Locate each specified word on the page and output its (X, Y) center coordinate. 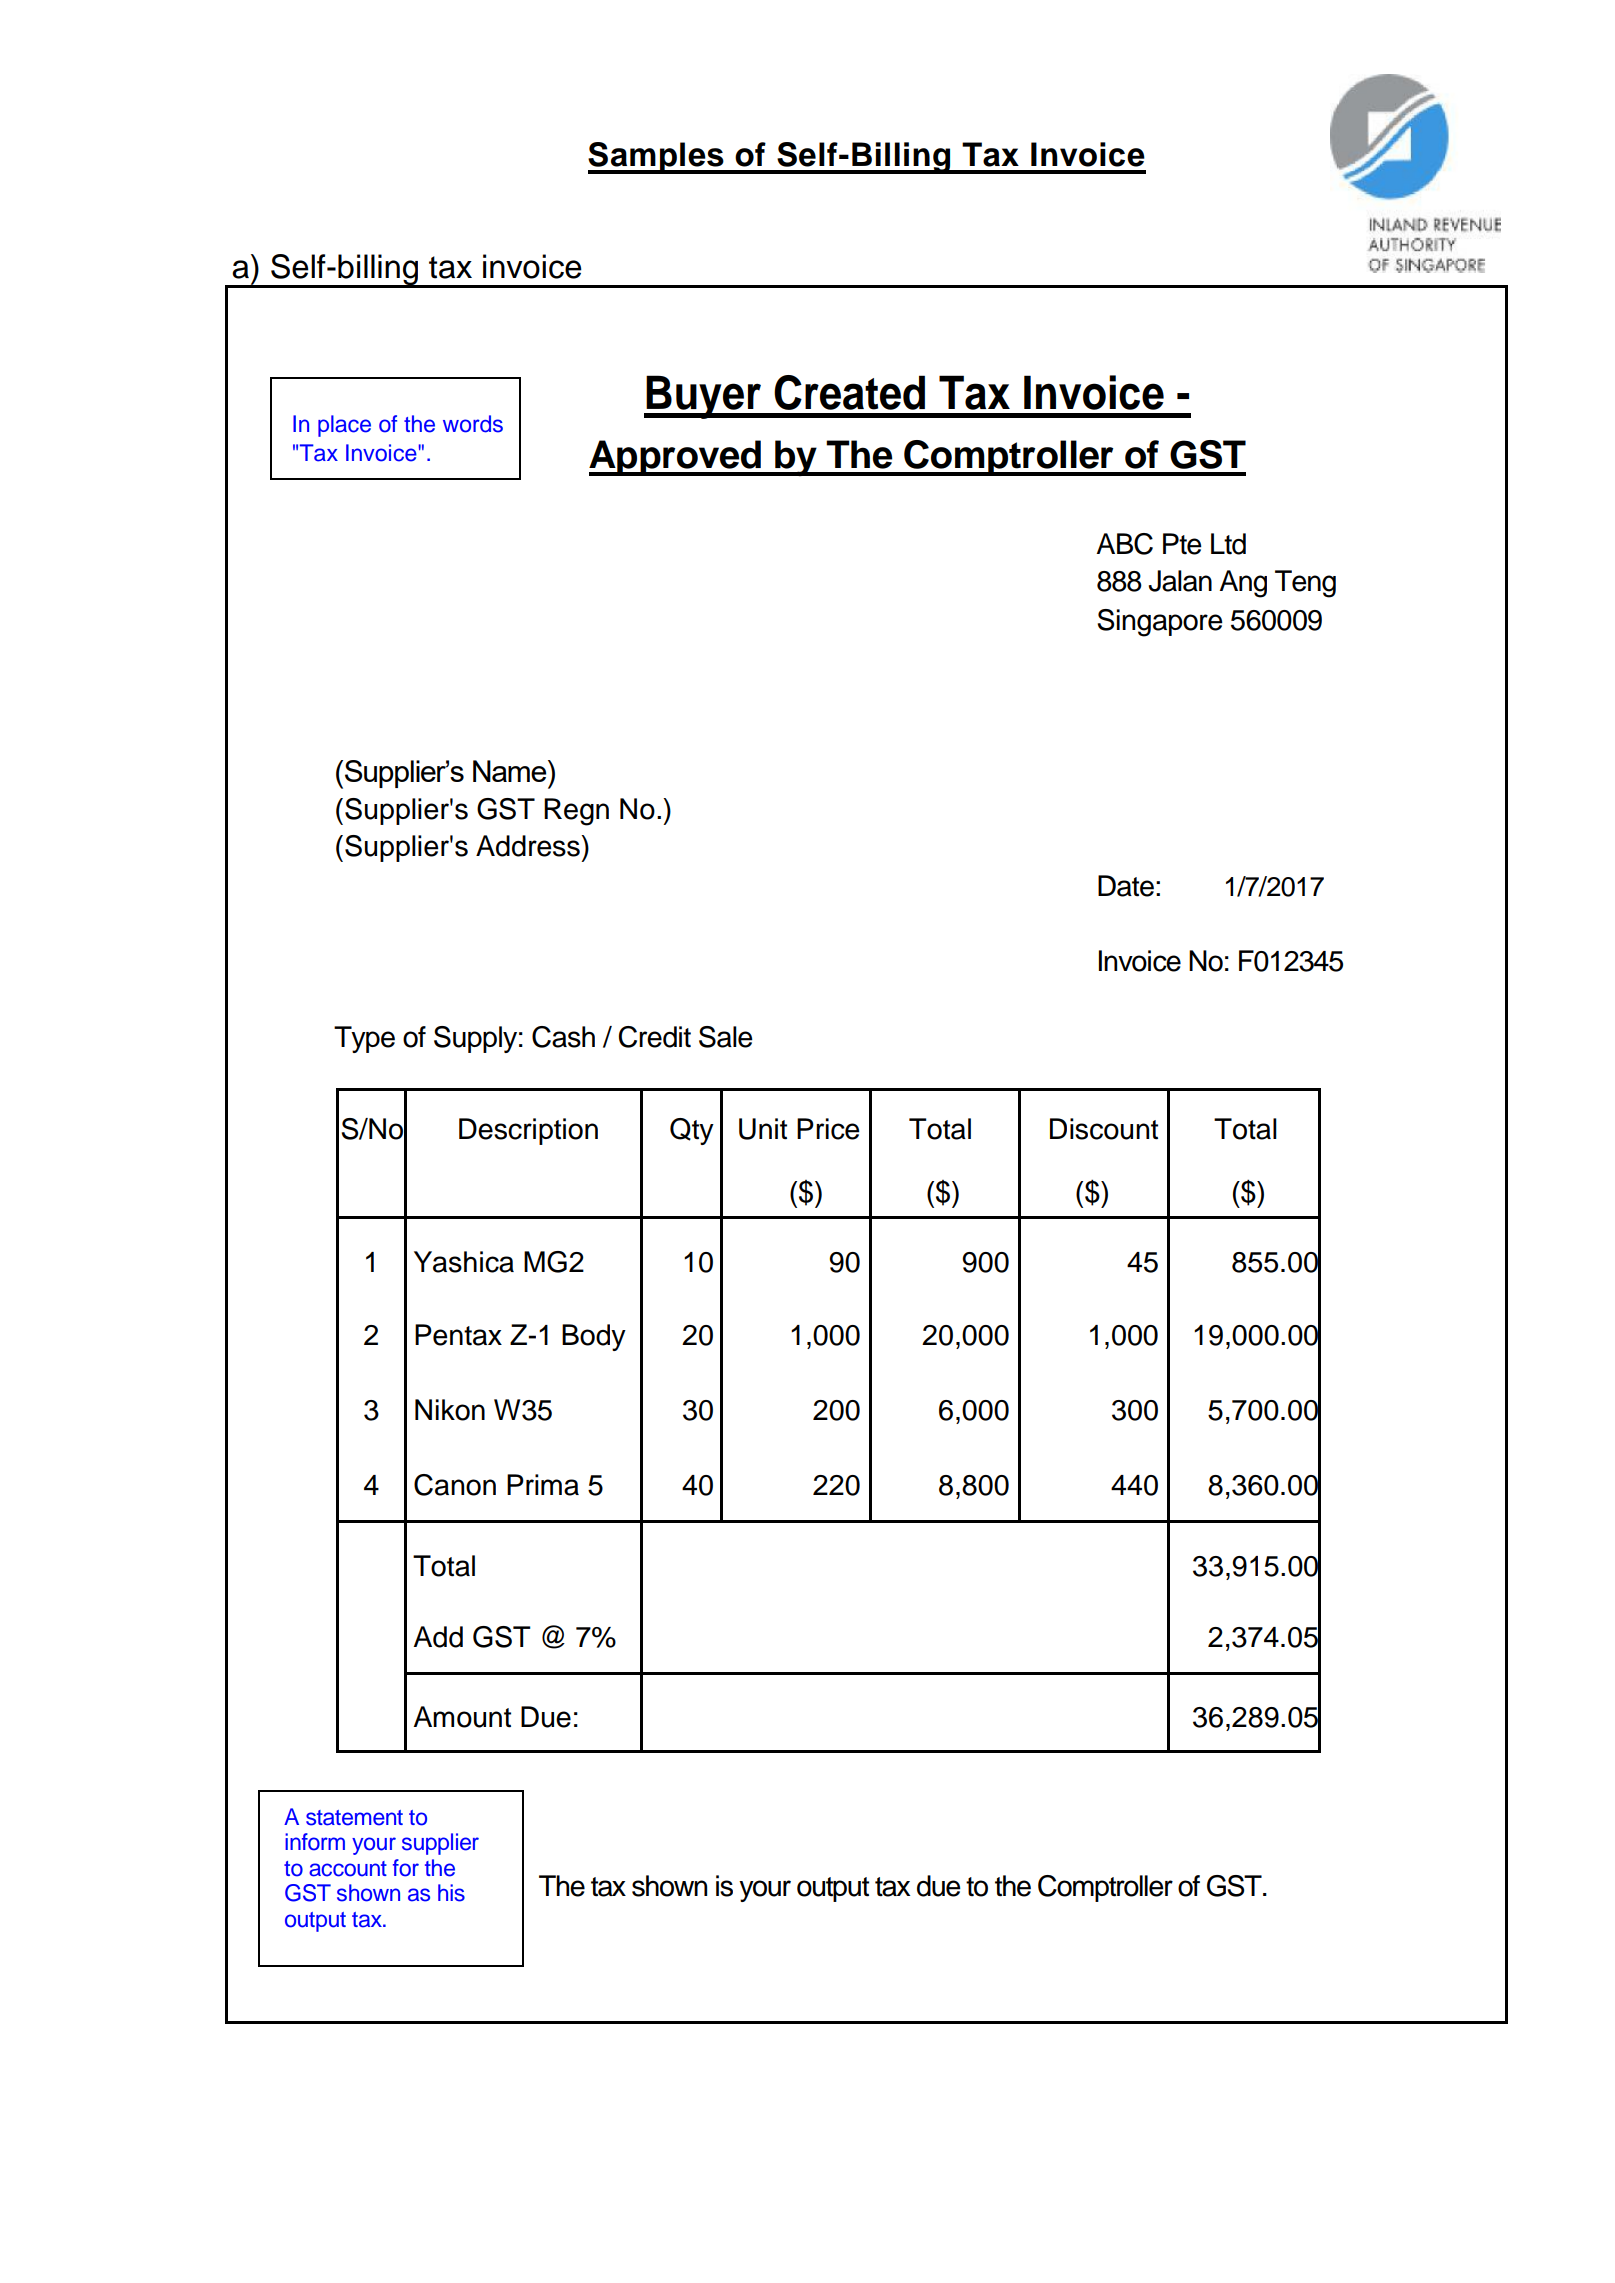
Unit (763, 1129)
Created (849, 392)
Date (1126, 886)
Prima (543, 1485)
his (451, 1893)
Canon (455, 1485)
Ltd (1228, 544)
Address (529, 846)
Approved (676, 458)
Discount (1104, 1129)
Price (828, 1129)
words (473, 424)
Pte (1182, 544)
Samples (657, 158)
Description (528, 1131)
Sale (726, 1037)
